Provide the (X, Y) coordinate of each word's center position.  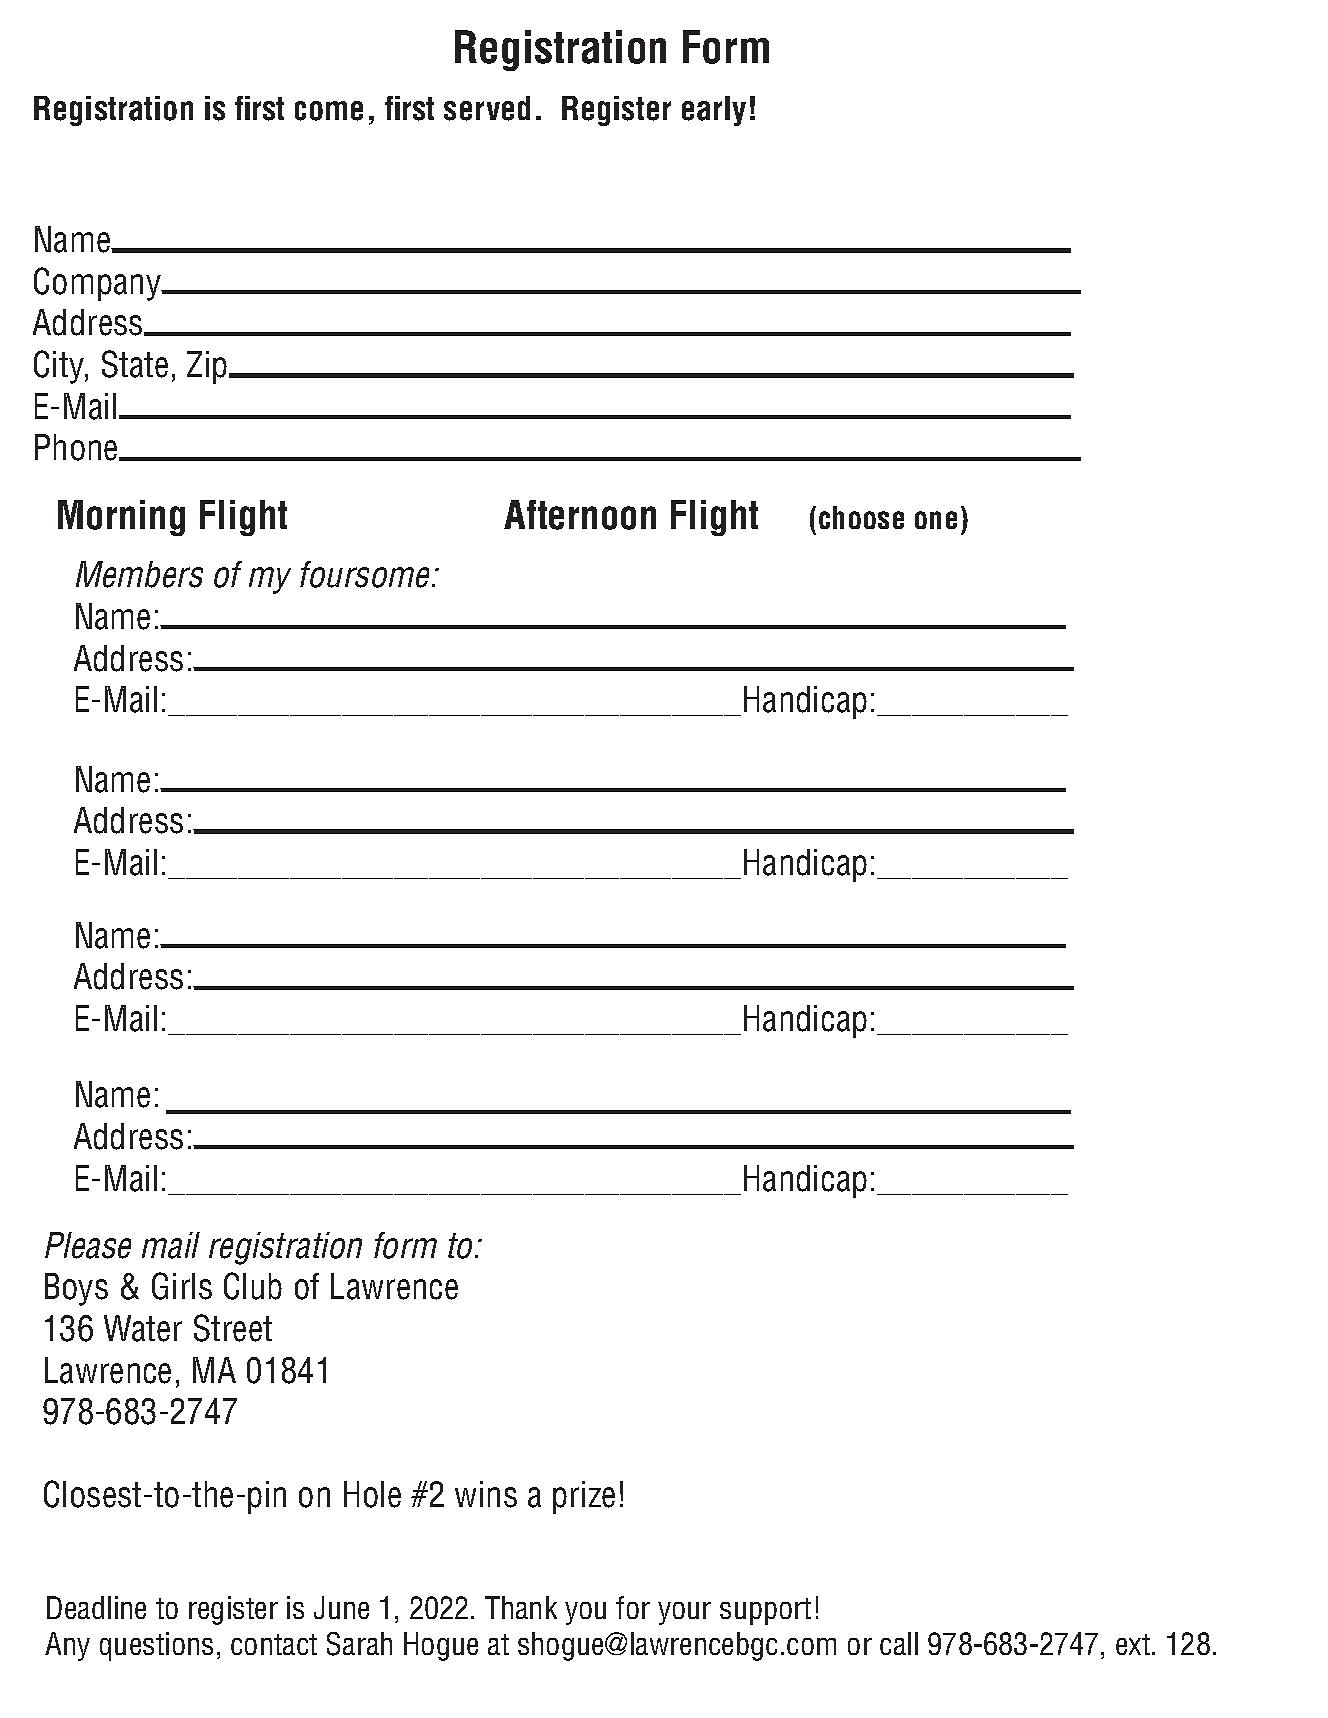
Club (253, 1286)
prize (584, 1497)
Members (139, 574)
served (487, 108)
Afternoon (580, 515)
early (714, 111)
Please (88, 1245)
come (329, 111)
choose (861, 517)
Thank (521, 1607)
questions (156, 1646)
